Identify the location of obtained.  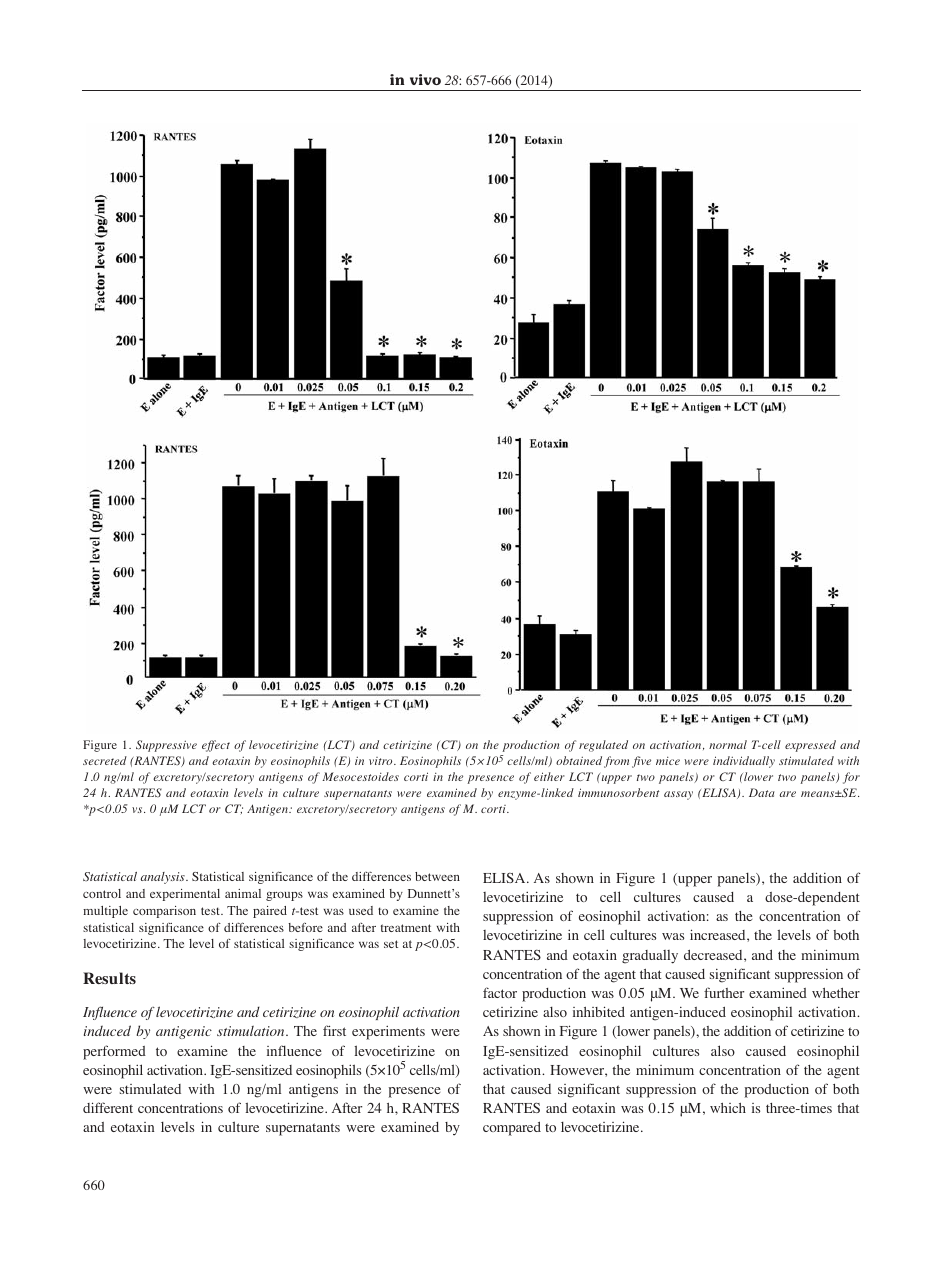
(579, 760).
